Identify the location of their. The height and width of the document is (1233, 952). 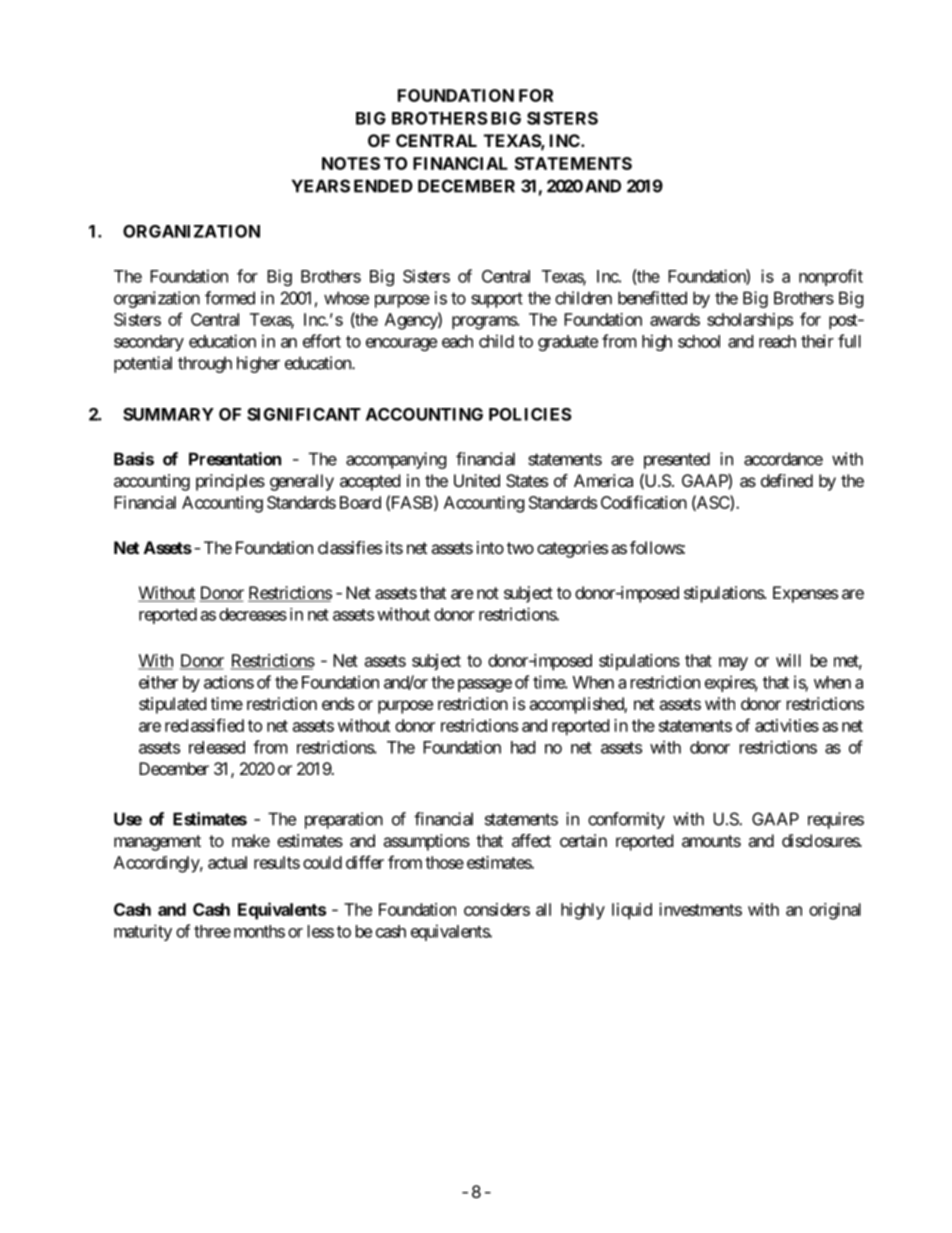
(817, 341).
